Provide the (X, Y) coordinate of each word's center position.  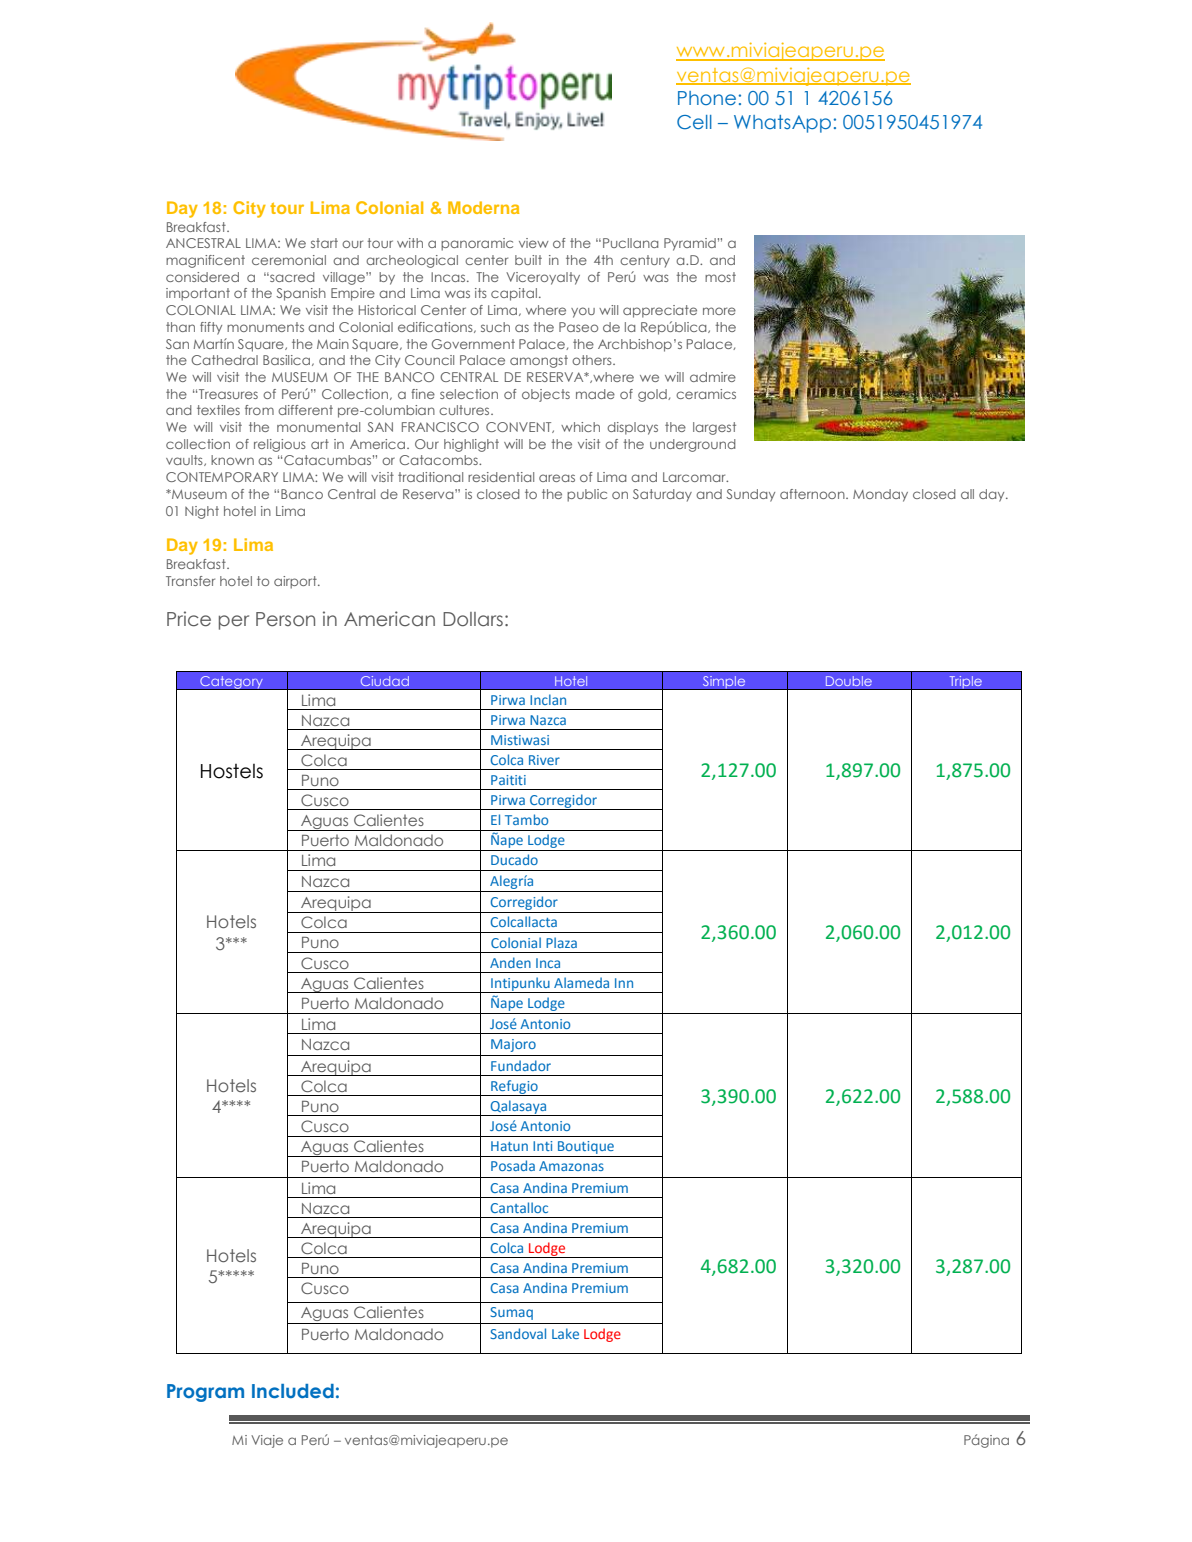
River (544, 760)
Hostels (232, 771)
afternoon (813, 494)
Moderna (483, 207)
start (324, 243)
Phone (707, 98)
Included (293, 1391)
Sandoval (518, 1333)
